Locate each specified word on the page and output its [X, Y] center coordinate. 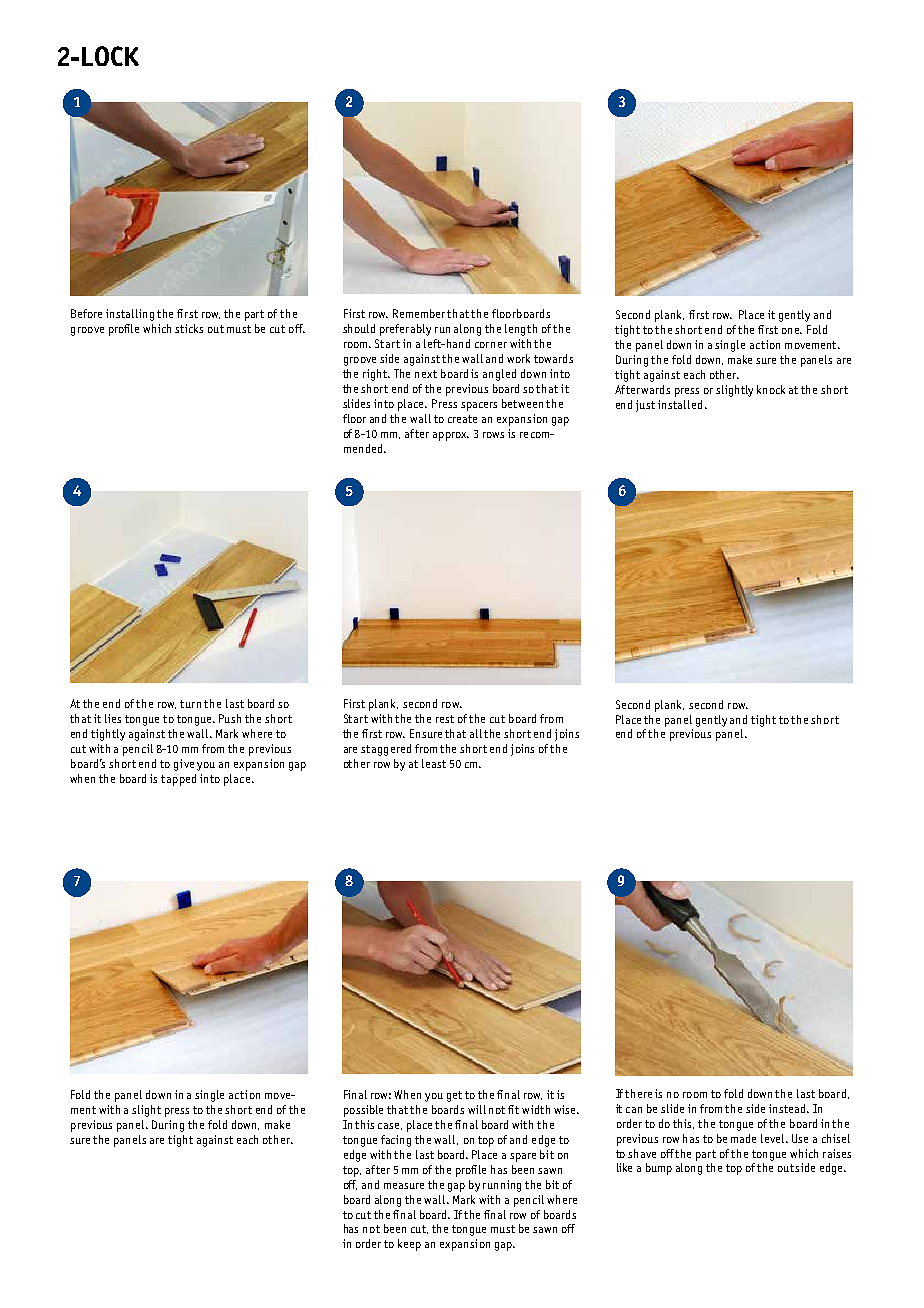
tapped [178, 780]
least [434, 763]
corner [491, 345]
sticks [189, 328]
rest [445, 719]
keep [409, 1245]
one [792, 331]
